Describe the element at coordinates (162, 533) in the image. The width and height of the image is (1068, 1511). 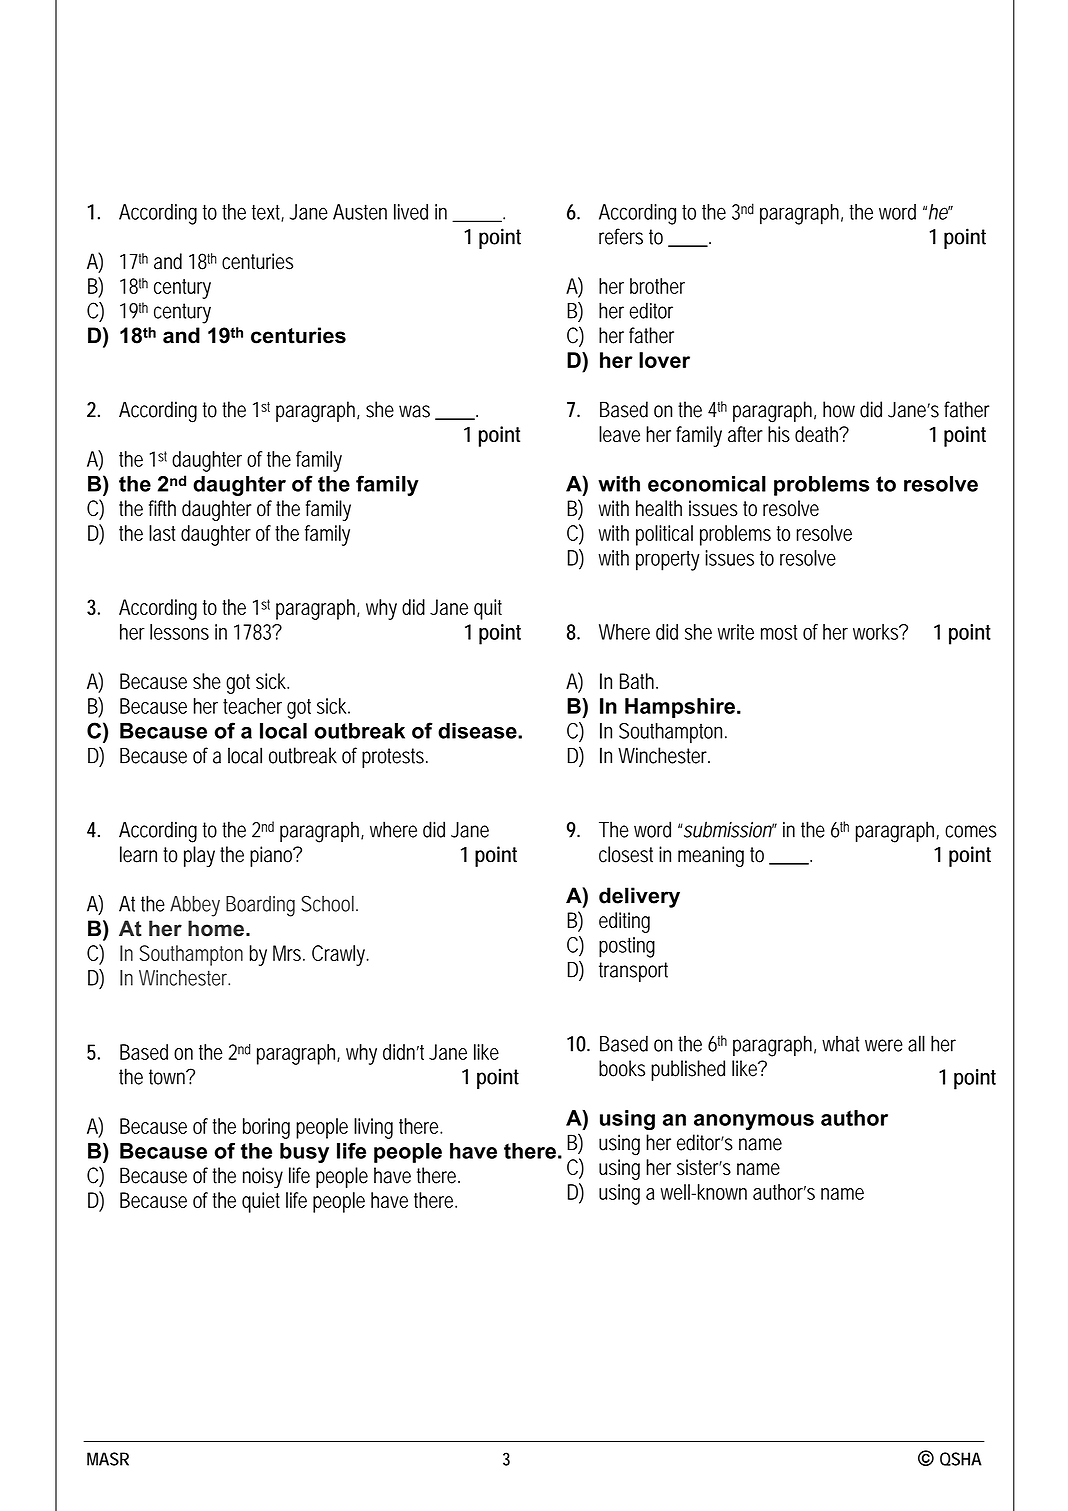
I see `last` at that location.
